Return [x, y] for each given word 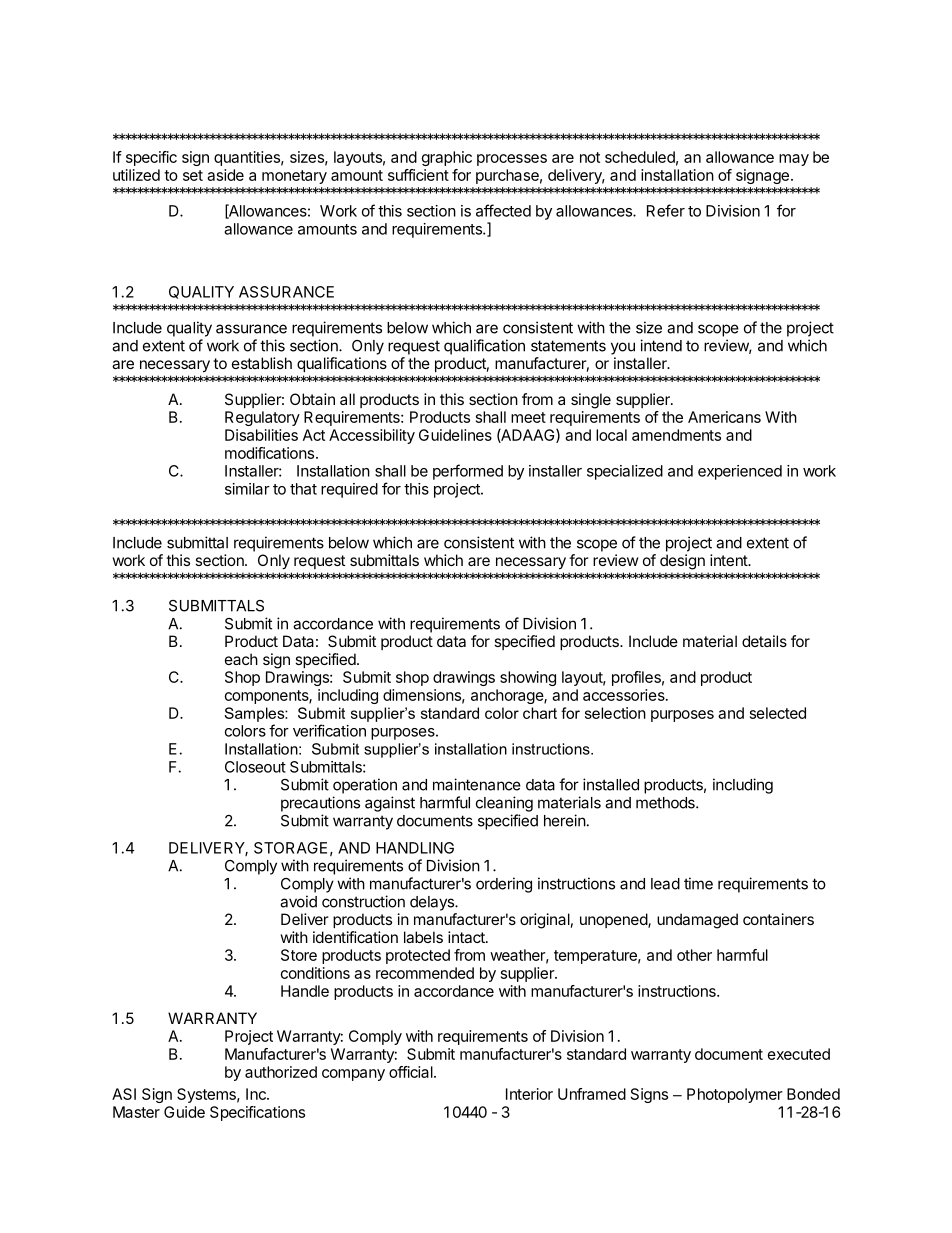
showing [528, 678]
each [241, 659]
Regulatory [262, 418]
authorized [281, 1072]
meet [528, 417]
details [764, 641]
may [794, 160]
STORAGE [290, 848]
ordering [504, 885]
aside [225, 175]
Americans [724, 417]
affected [503, 210]
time [698, 883]
